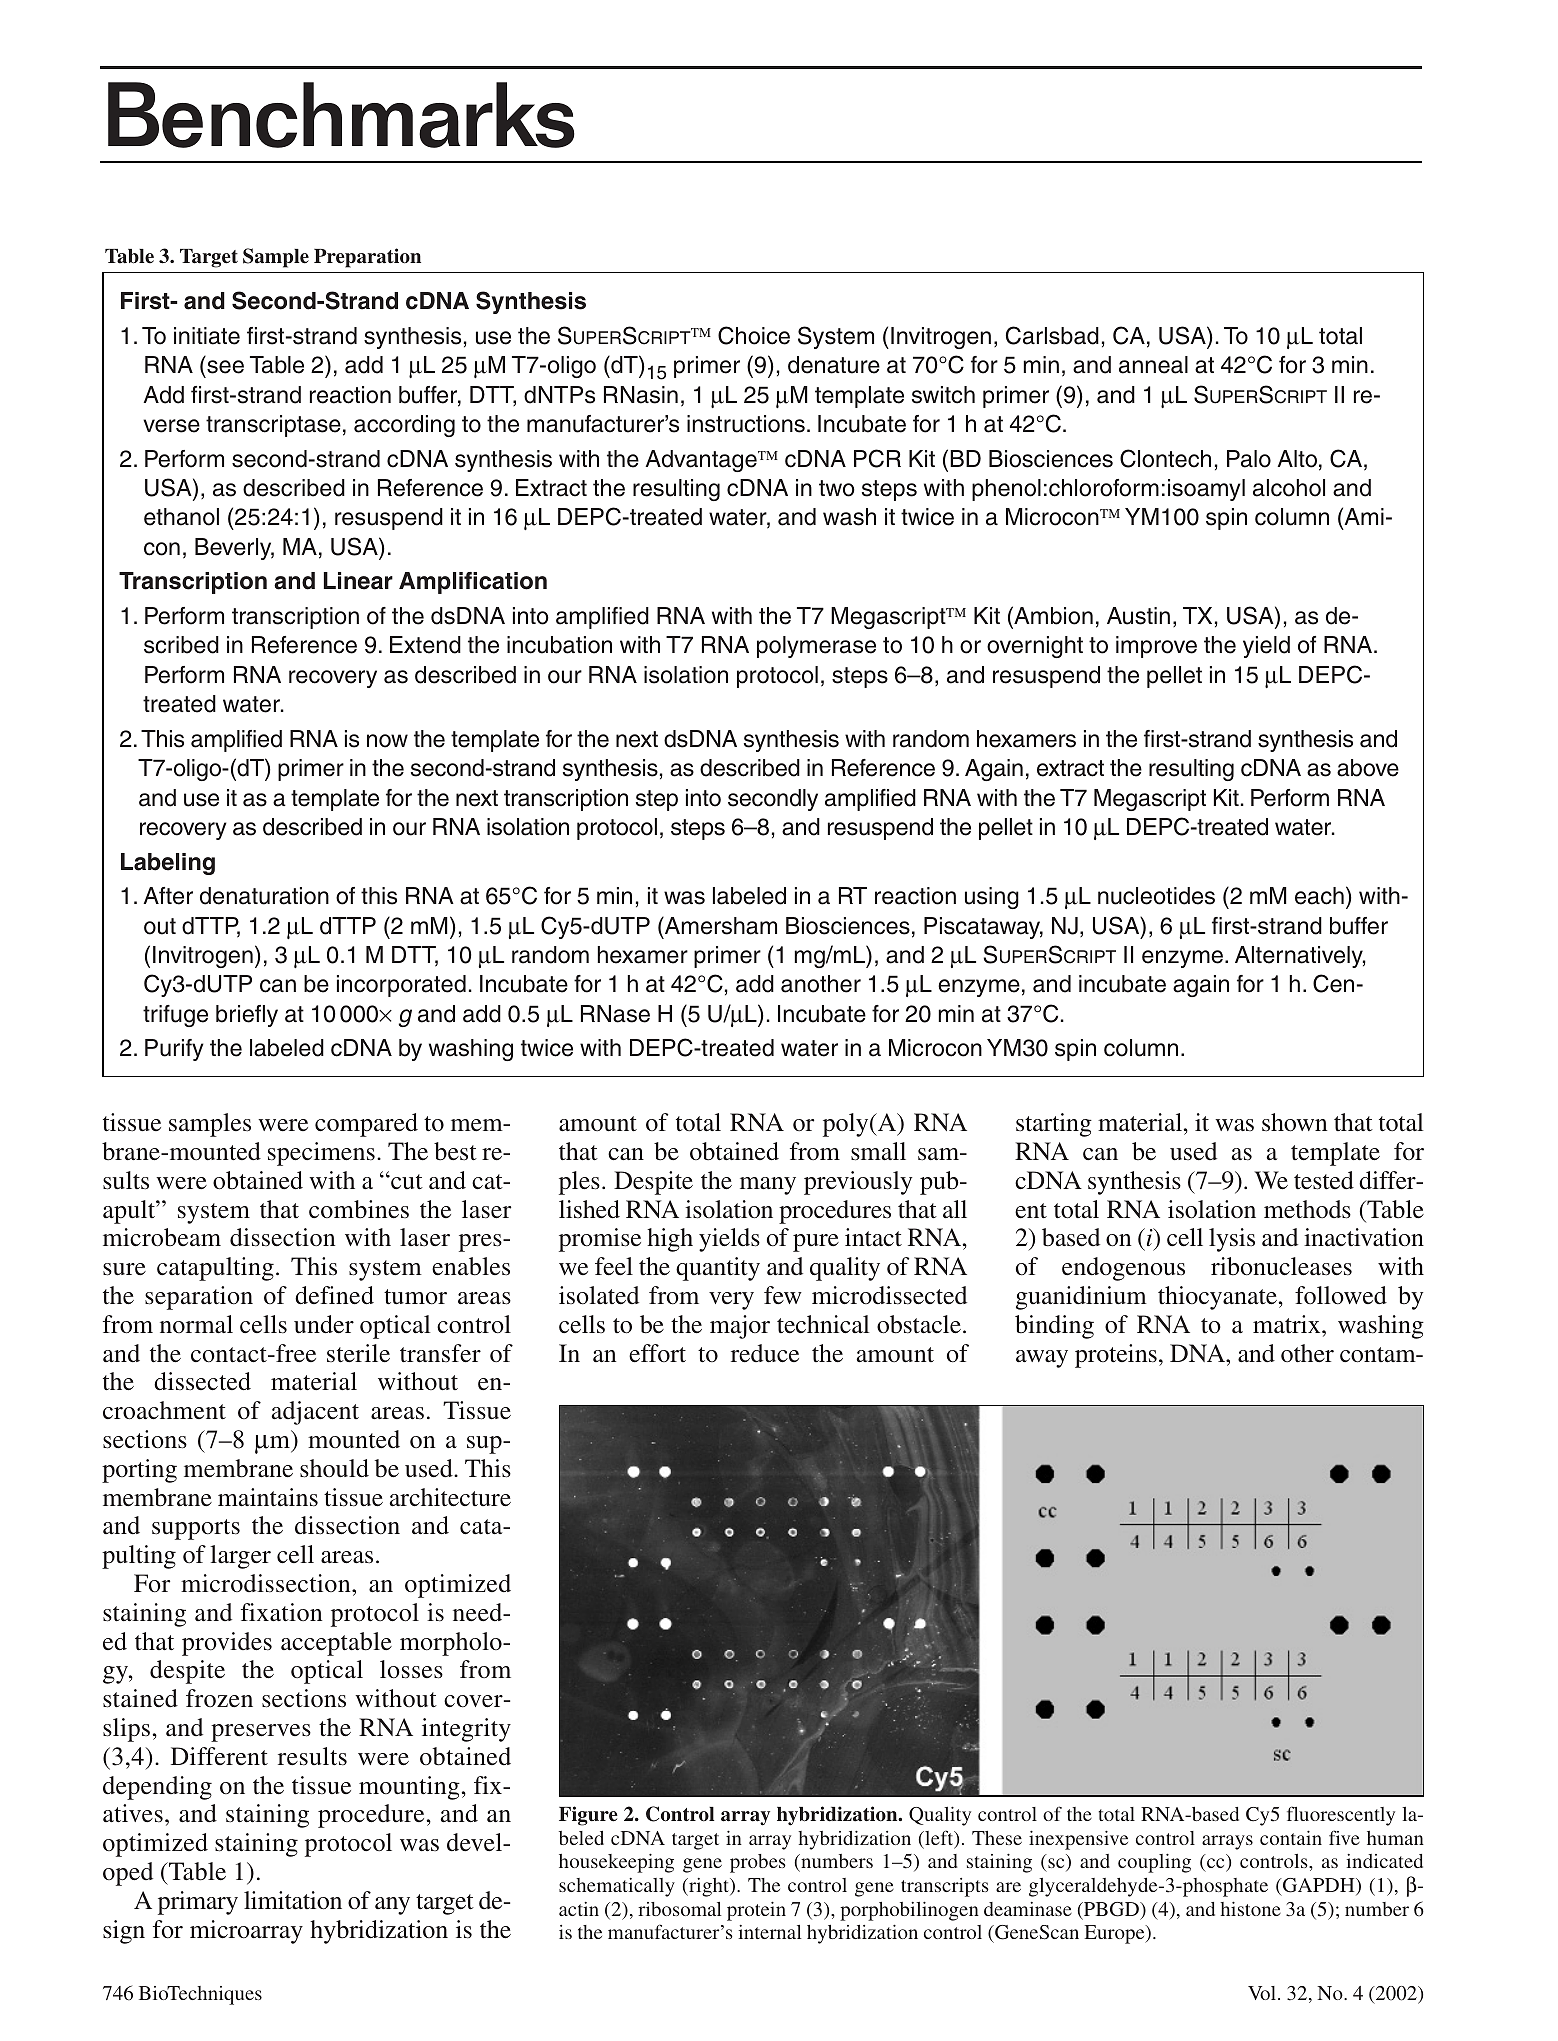 The width and height of the page is (1558, 2041). What do you see at coordinates (281, 1612) in the page?
I see `fixation` at bounding box center [281, 1612].
